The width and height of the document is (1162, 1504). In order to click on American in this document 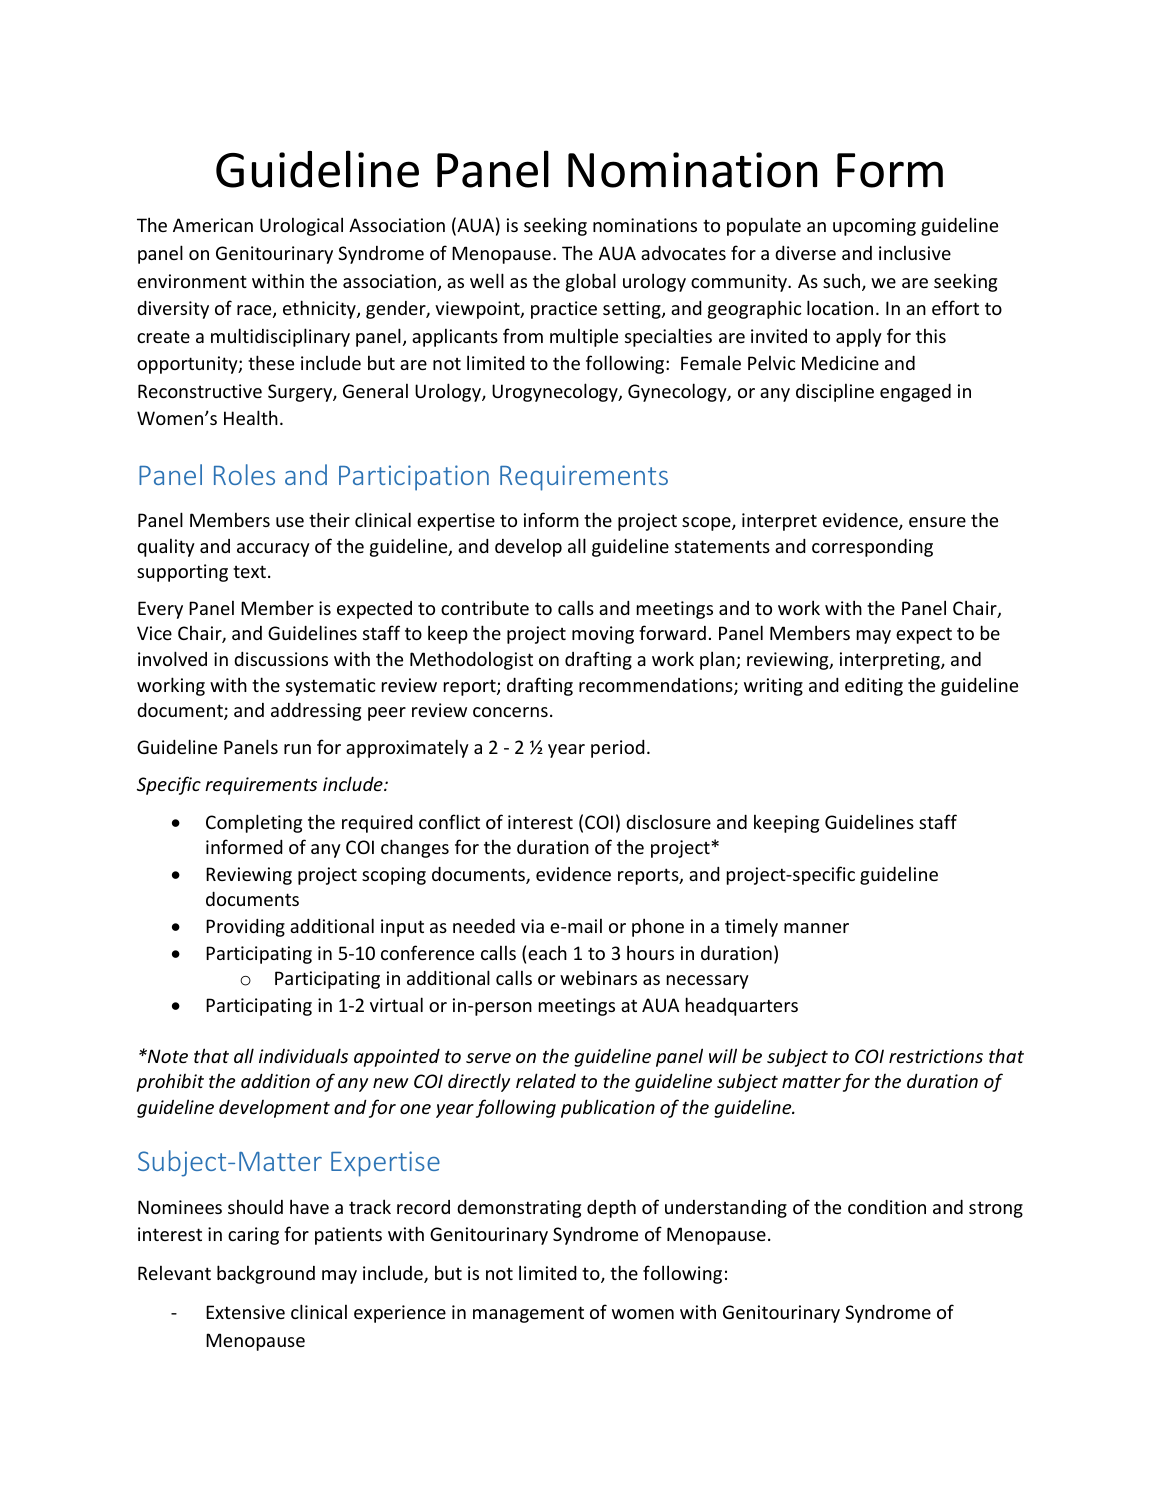, I will do `click(213, 225)`.
